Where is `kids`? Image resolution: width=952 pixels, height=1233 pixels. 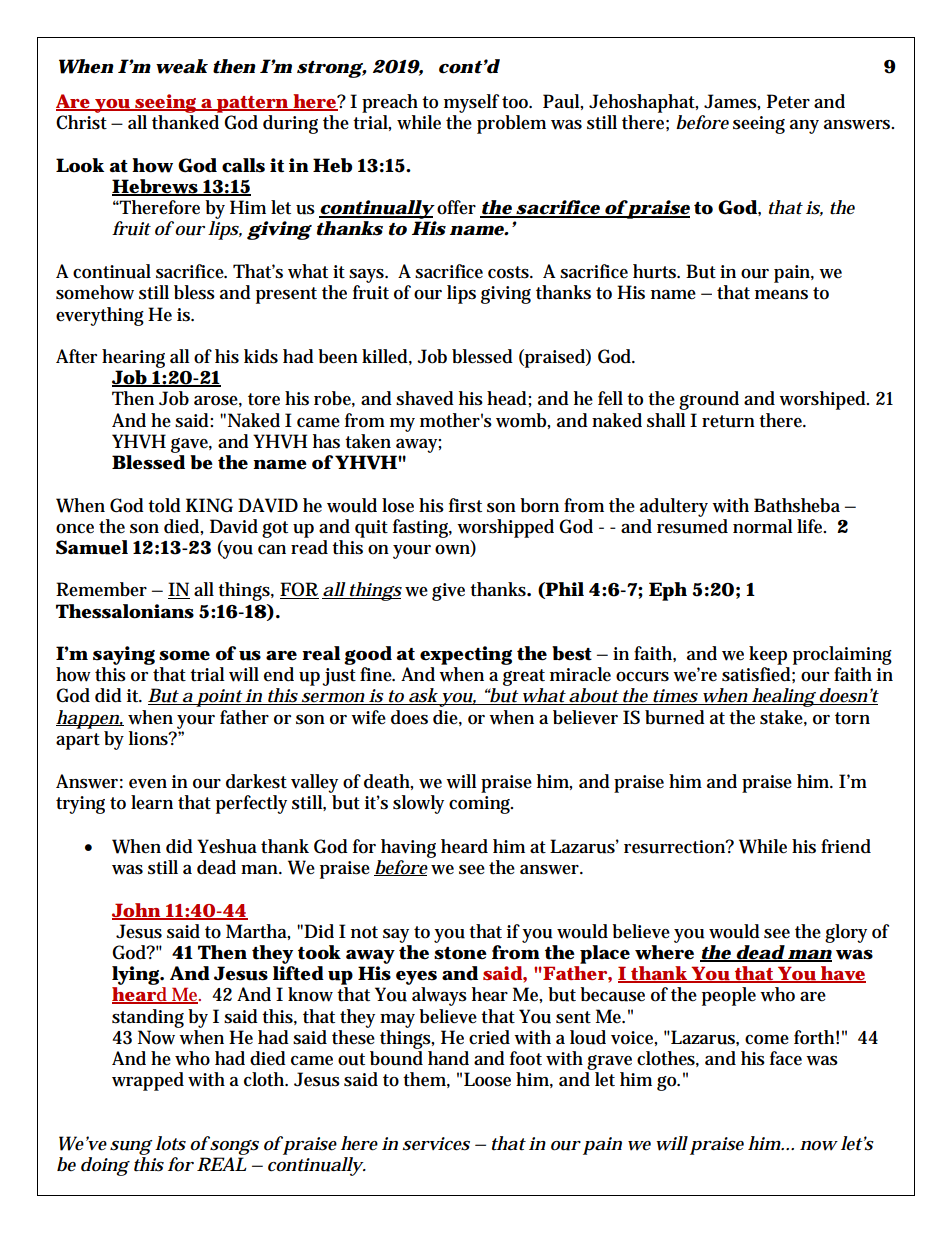
kids is located at coordinates (261, 356).
